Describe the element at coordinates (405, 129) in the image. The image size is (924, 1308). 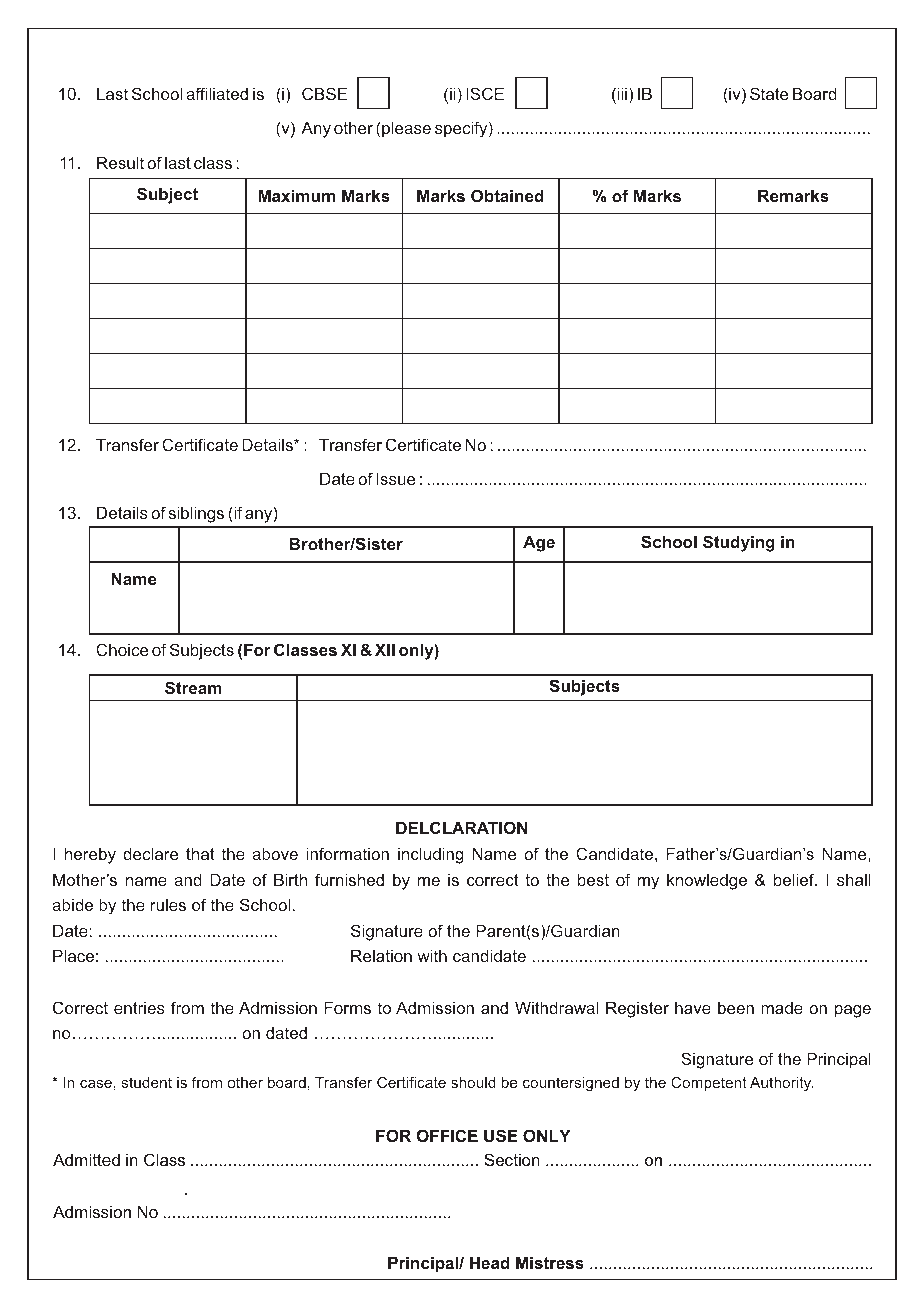
I see `please` at that location.
